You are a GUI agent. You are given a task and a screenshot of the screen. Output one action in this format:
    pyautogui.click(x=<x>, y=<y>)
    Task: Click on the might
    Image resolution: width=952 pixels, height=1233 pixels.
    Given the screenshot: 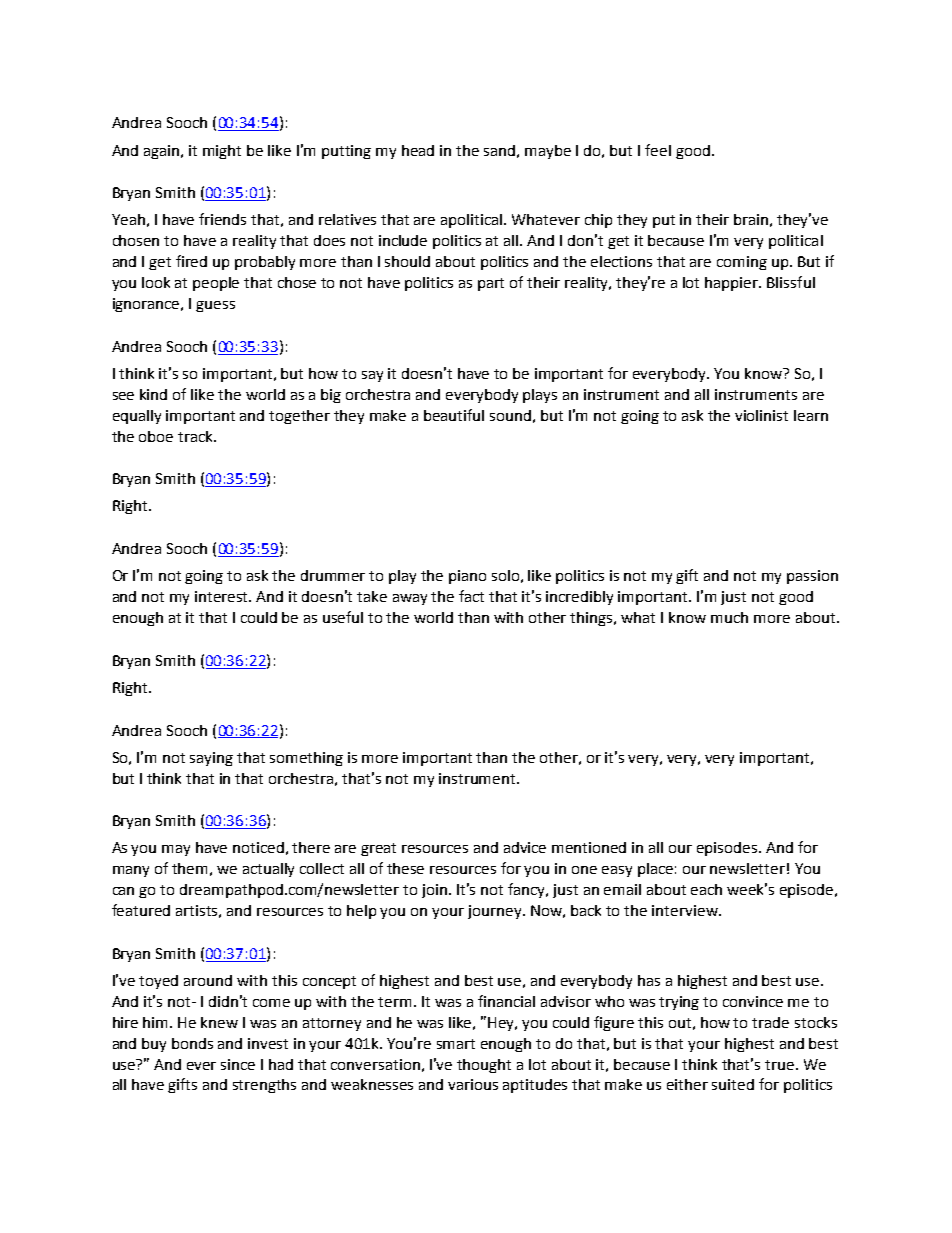 What is the action you would take?
    pyautogui.click(x=222, y=152)
